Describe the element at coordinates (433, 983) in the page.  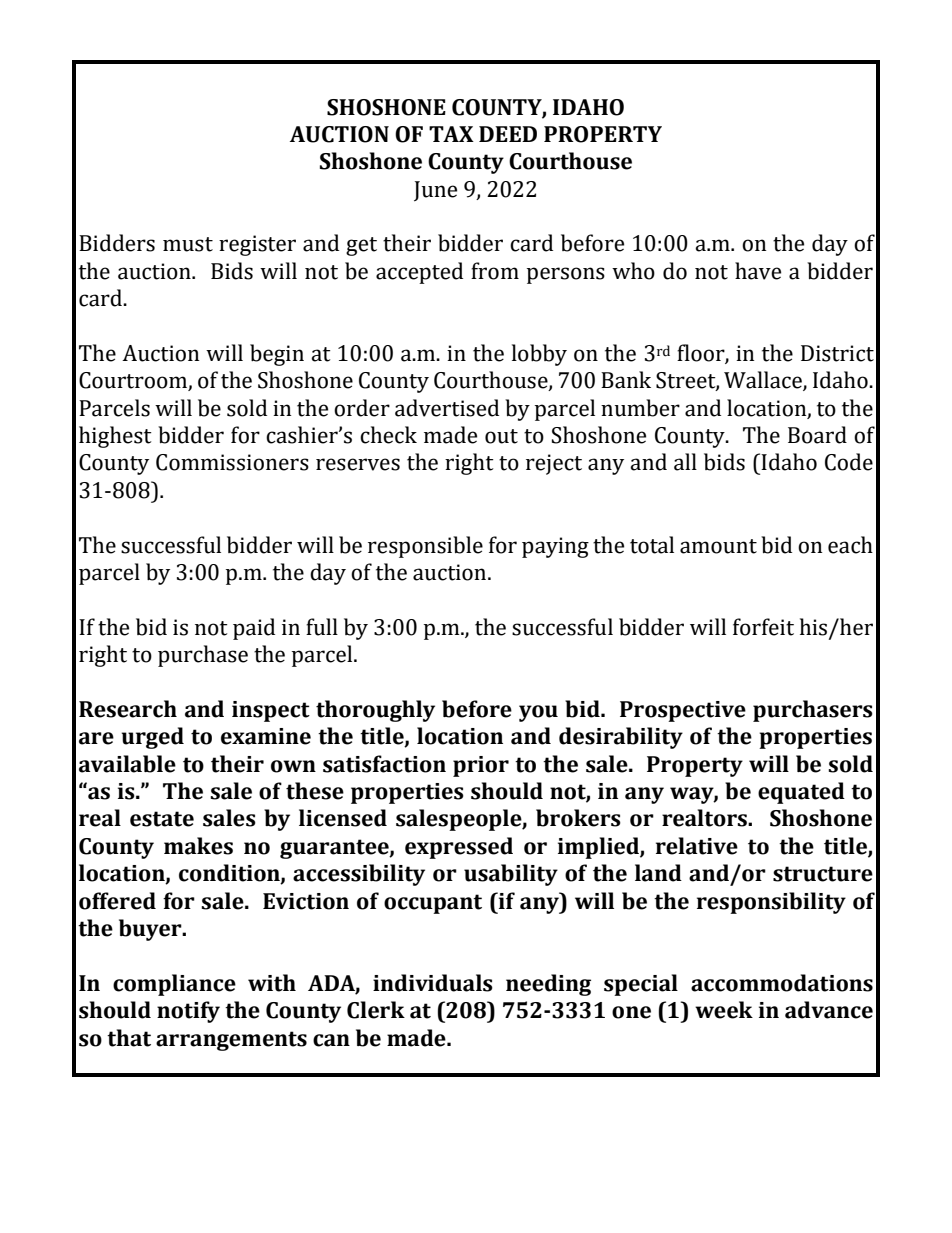
I see `individuals` at that location.
